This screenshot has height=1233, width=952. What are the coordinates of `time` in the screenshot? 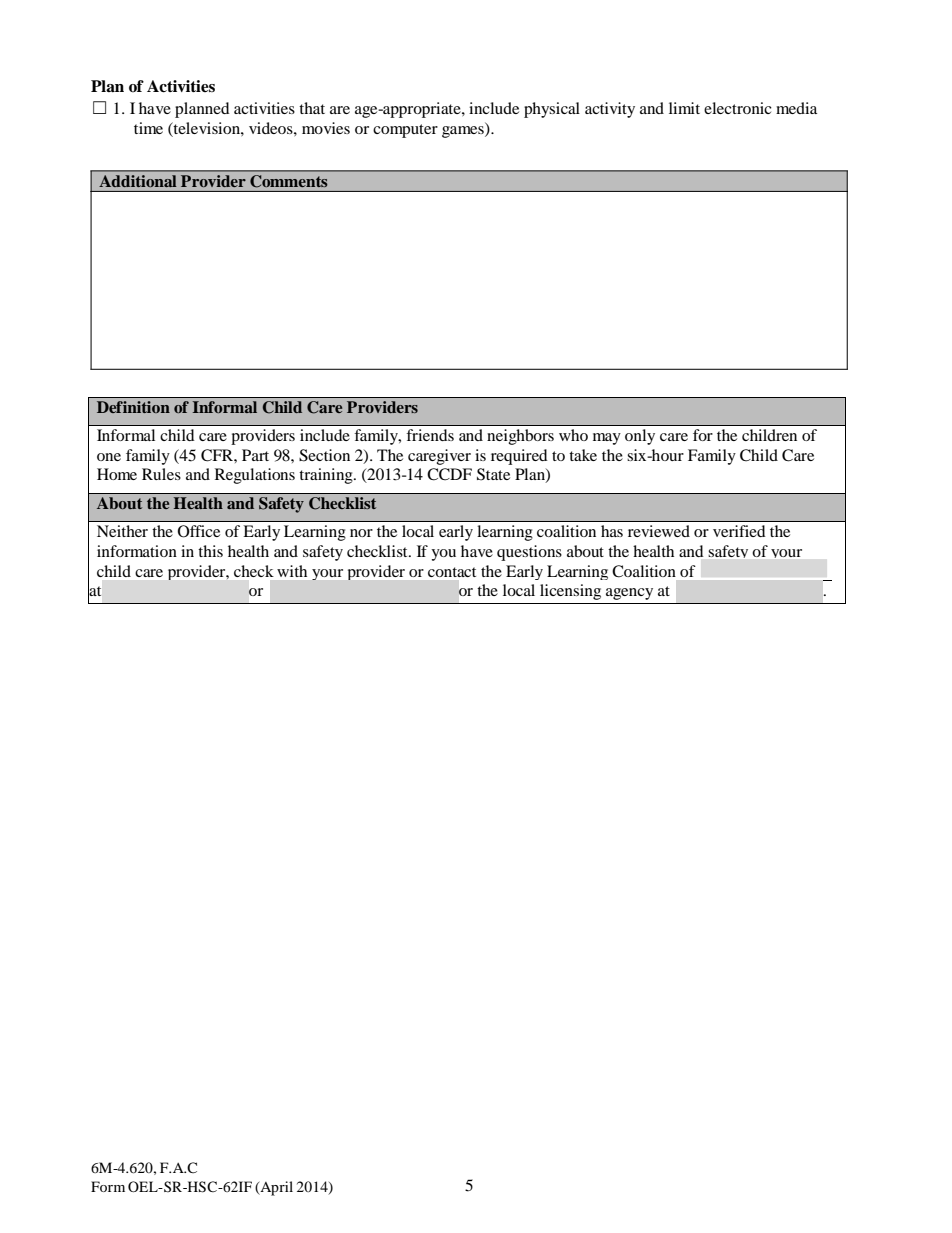 It's located at (148, 128).
